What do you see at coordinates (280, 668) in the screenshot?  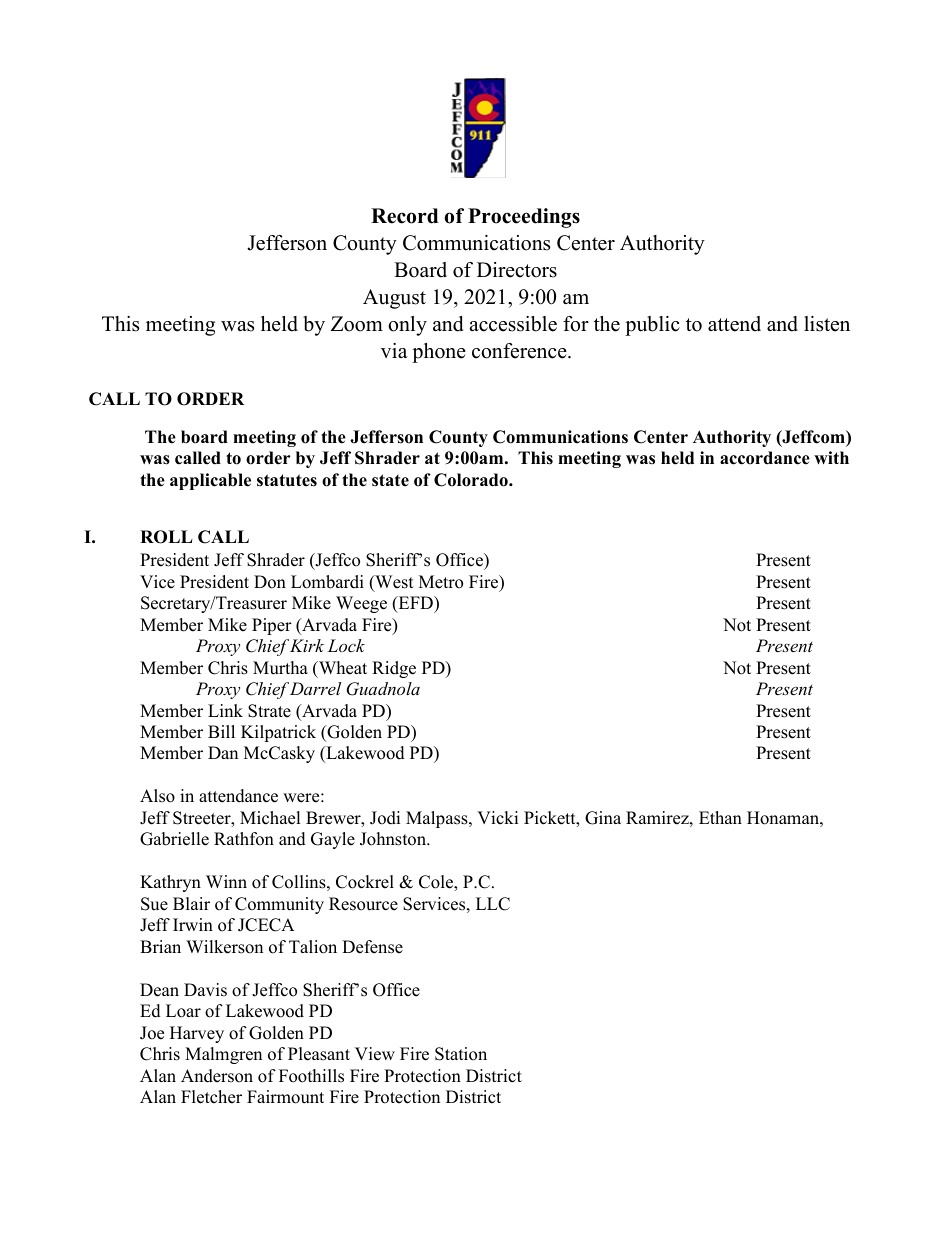 I see `Murtha` at bounding box center [280, 668].
